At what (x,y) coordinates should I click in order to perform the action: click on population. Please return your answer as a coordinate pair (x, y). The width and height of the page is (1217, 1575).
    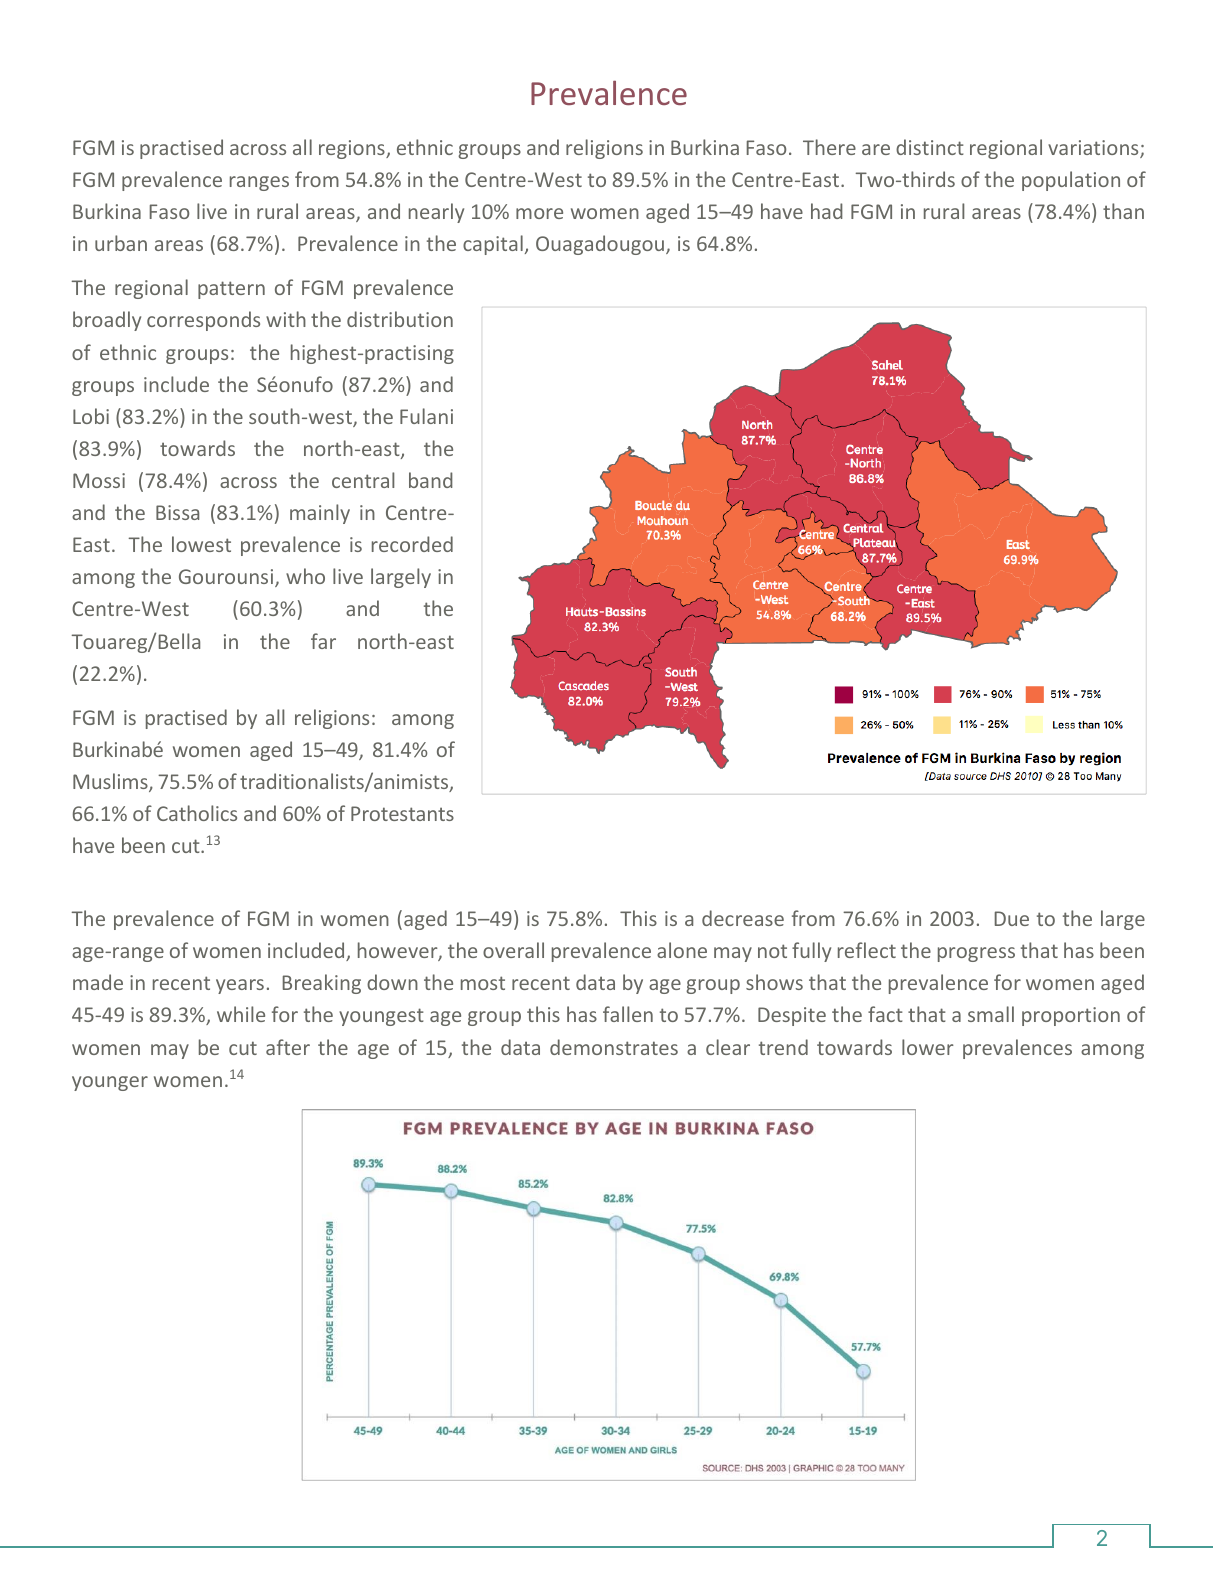
    Looking at the image, I should click on (1071, 181).
